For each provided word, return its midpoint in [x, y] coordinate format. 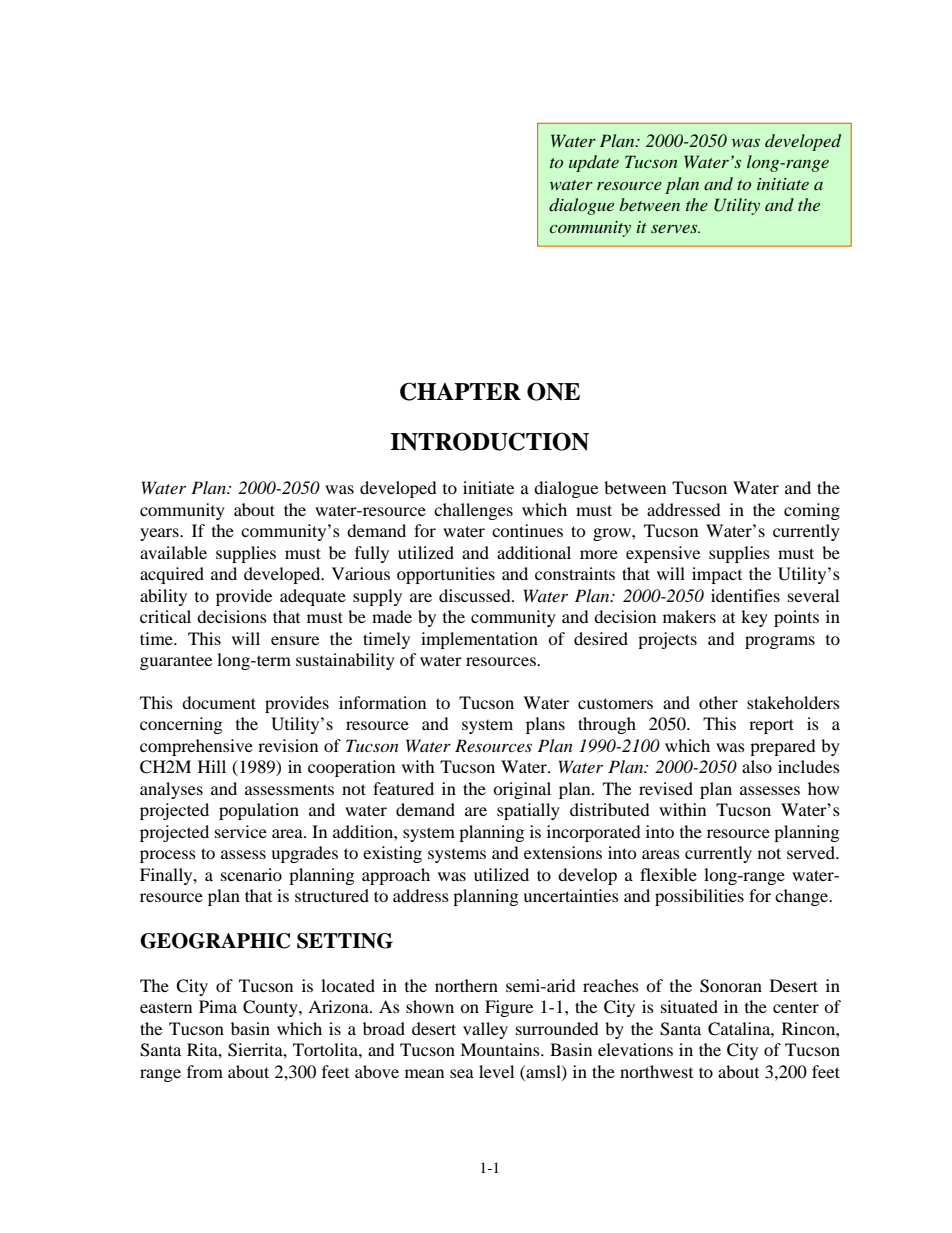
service [241, 831]
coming [812, 511]
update [594, 163]
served [812, 852]
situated [689, 1006]
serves [675, 228]
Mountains [501, 1049]
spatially [528, 811]
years [160, 534]
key [754, 618]
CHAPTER [460, 391]
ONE [553, 391]
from [205, 1071]
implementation [479, 640]
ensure [295, 640]
